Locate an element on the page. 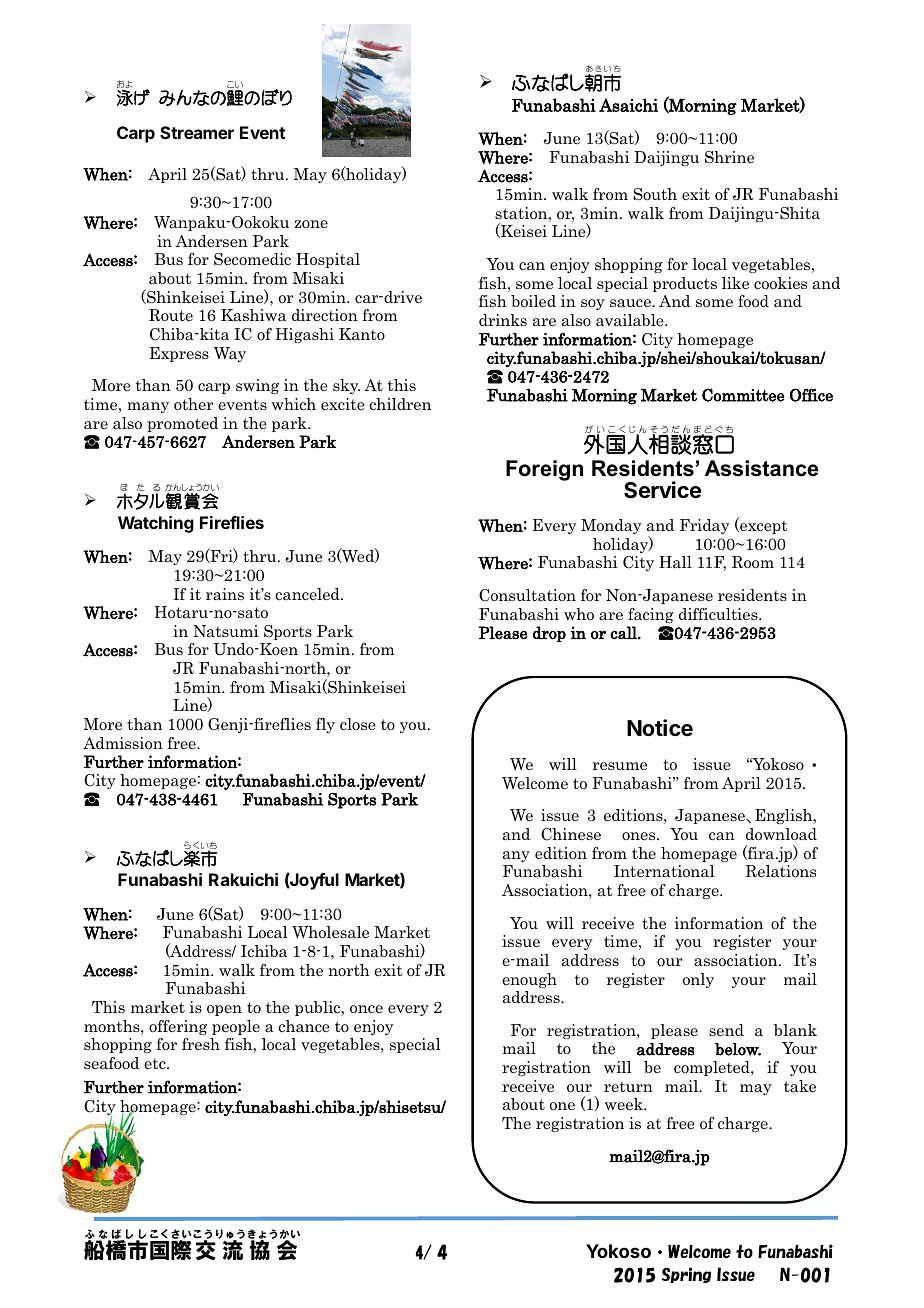 This page has height=1308, width=924. Chinese is located at coordinates (571, 834).
